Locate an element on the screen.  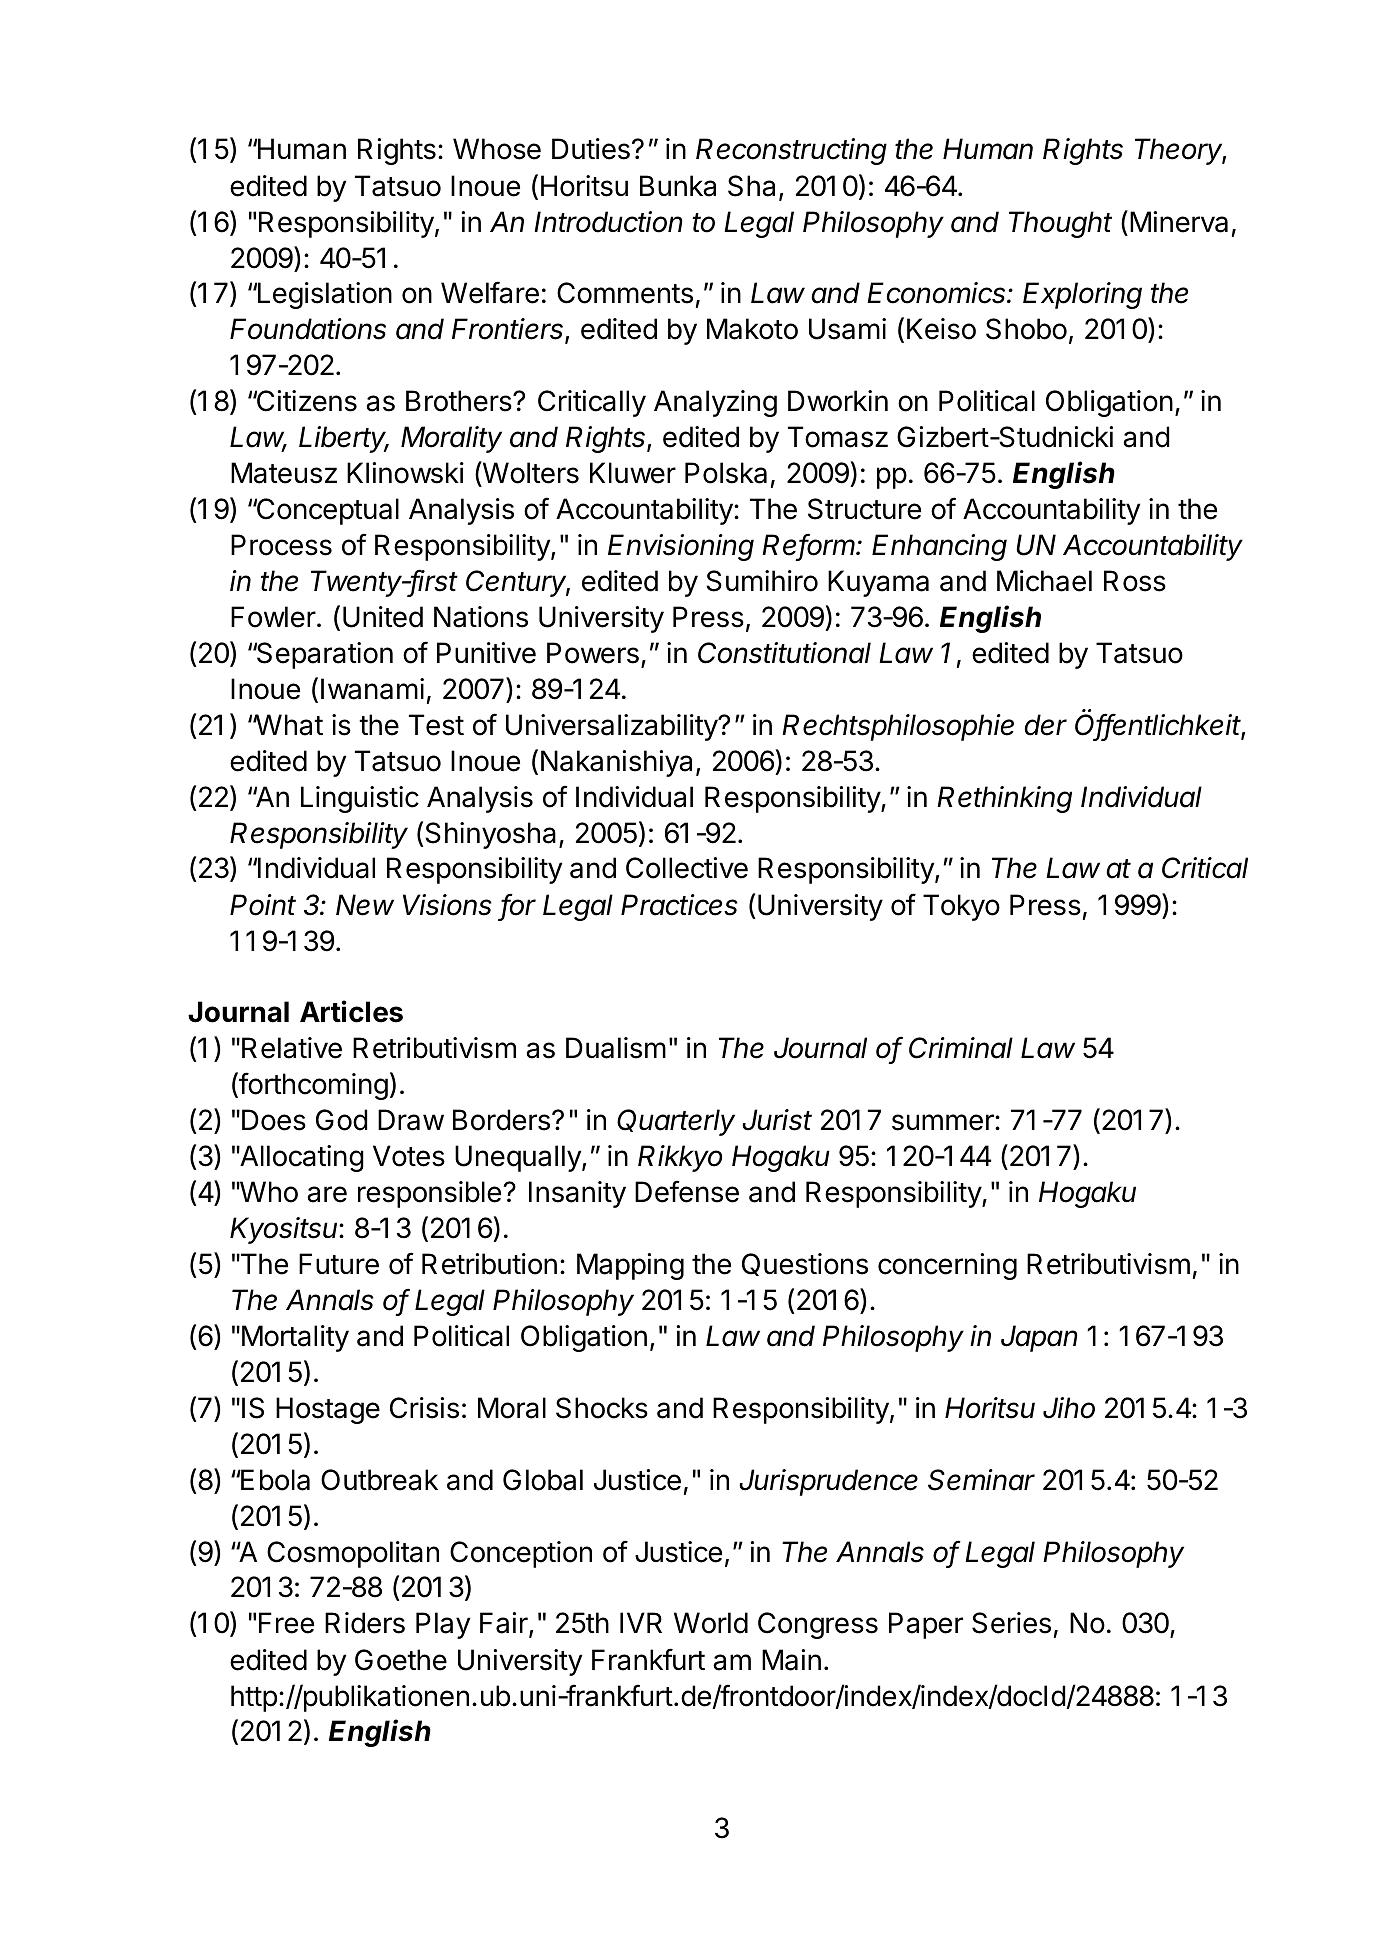
World is located at coordinates (711, 1623).
